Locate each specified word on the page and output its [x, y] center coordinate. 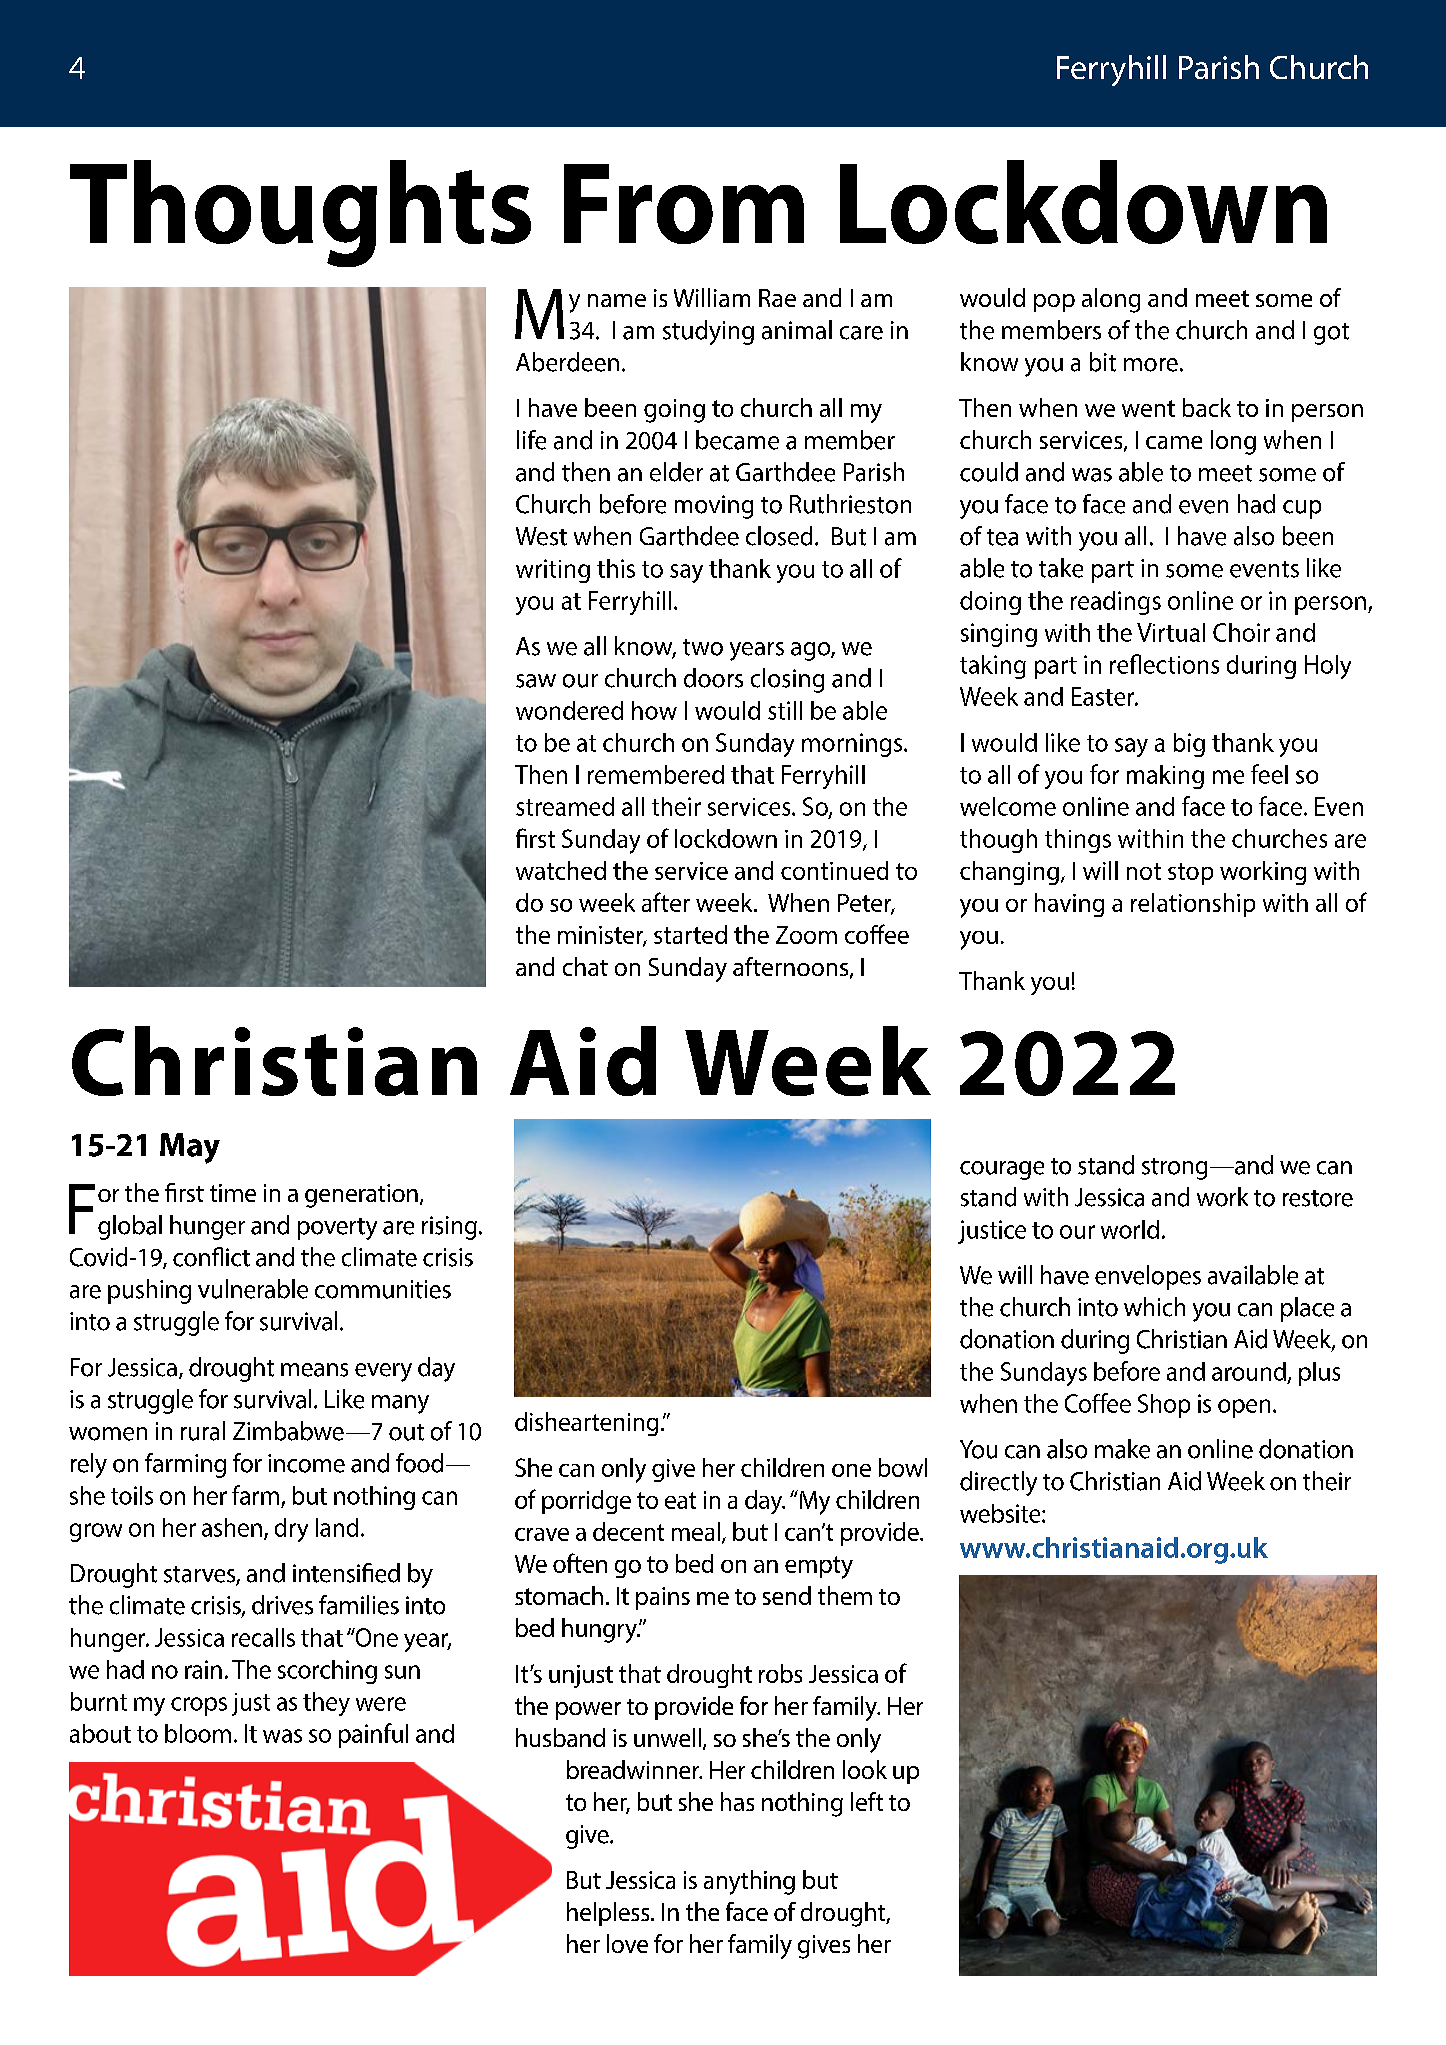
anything [749, 1882]
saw [536, 681]
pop [1054, 303]
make [1122, 1449]
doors [713, 678]
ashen [232, 1527]
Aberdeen [567, 362]
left [867, 1801]
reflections [1164, 664]
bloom [198, 1733]
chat [585, 966]
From [684, 204]
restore [1318, 1198]
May [190, 1148]
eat [680, 1500]
